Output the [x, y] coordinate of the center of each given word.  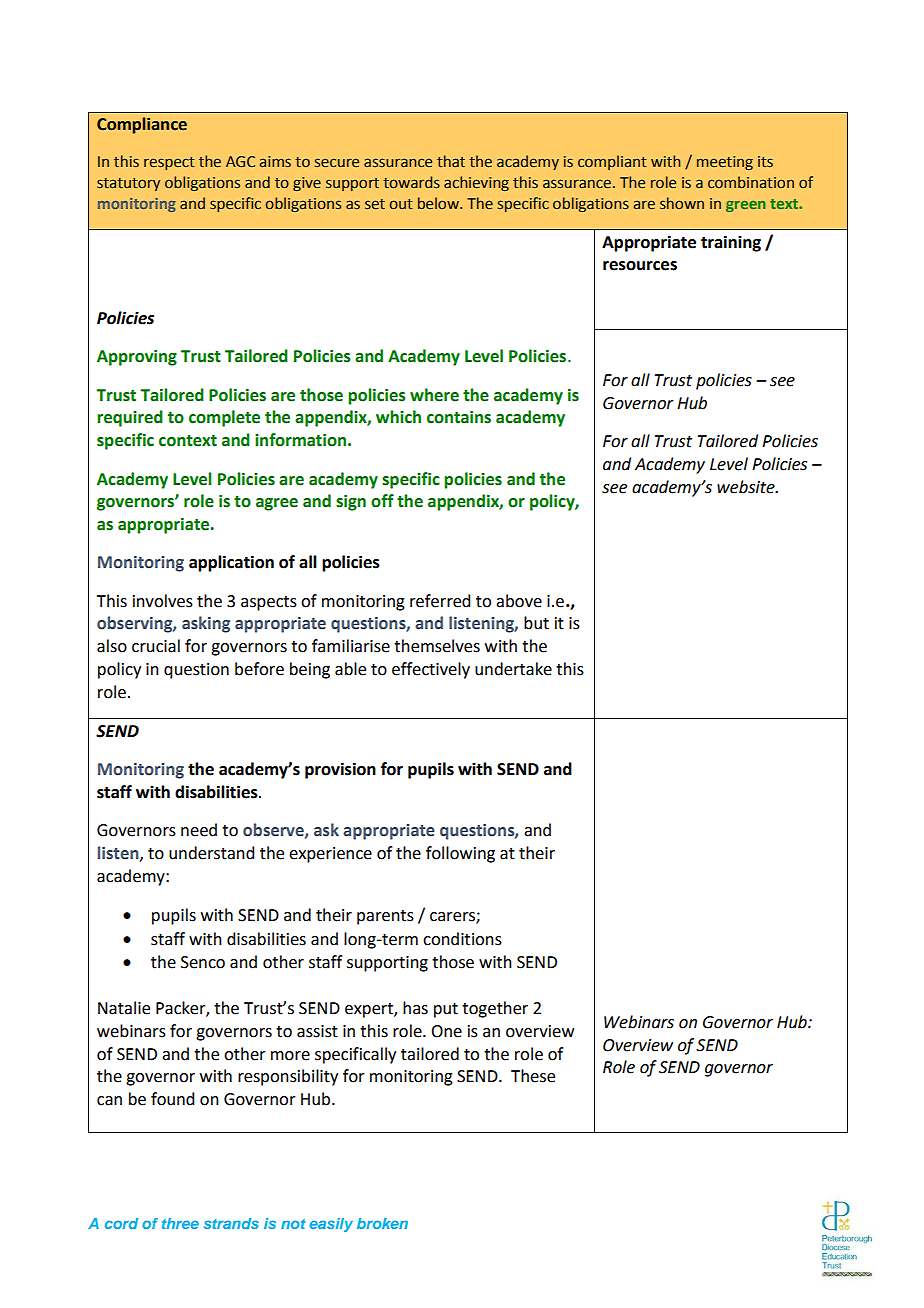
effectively [431, 670]
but [536, 623]
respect [169, 163]
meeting [725, 163]
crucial [156, 646]
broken [382, 1223]
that [451, 161]
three [180, 1223]
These [533, 1076]
